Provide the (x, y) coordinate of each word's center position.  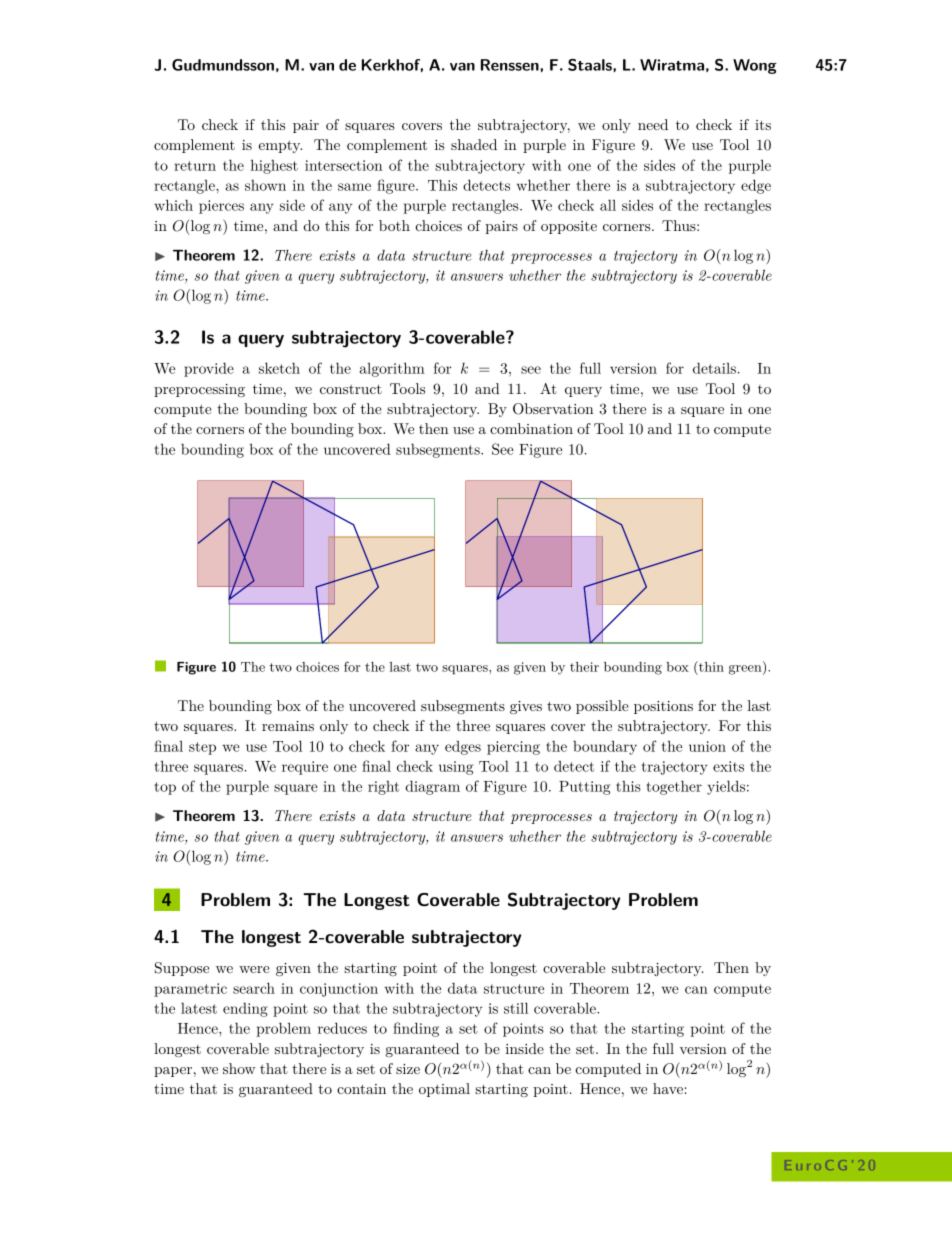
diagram (432, 787)
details (714, 368)
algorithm (392, 369)
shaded (474, 144)
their (584, 667)
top (165, 788)
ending (245, 1010)
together (674, 787)
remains (288, 726)
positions (663, 707)
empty (280, 146)
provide (209, 369)
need (653, 124)
